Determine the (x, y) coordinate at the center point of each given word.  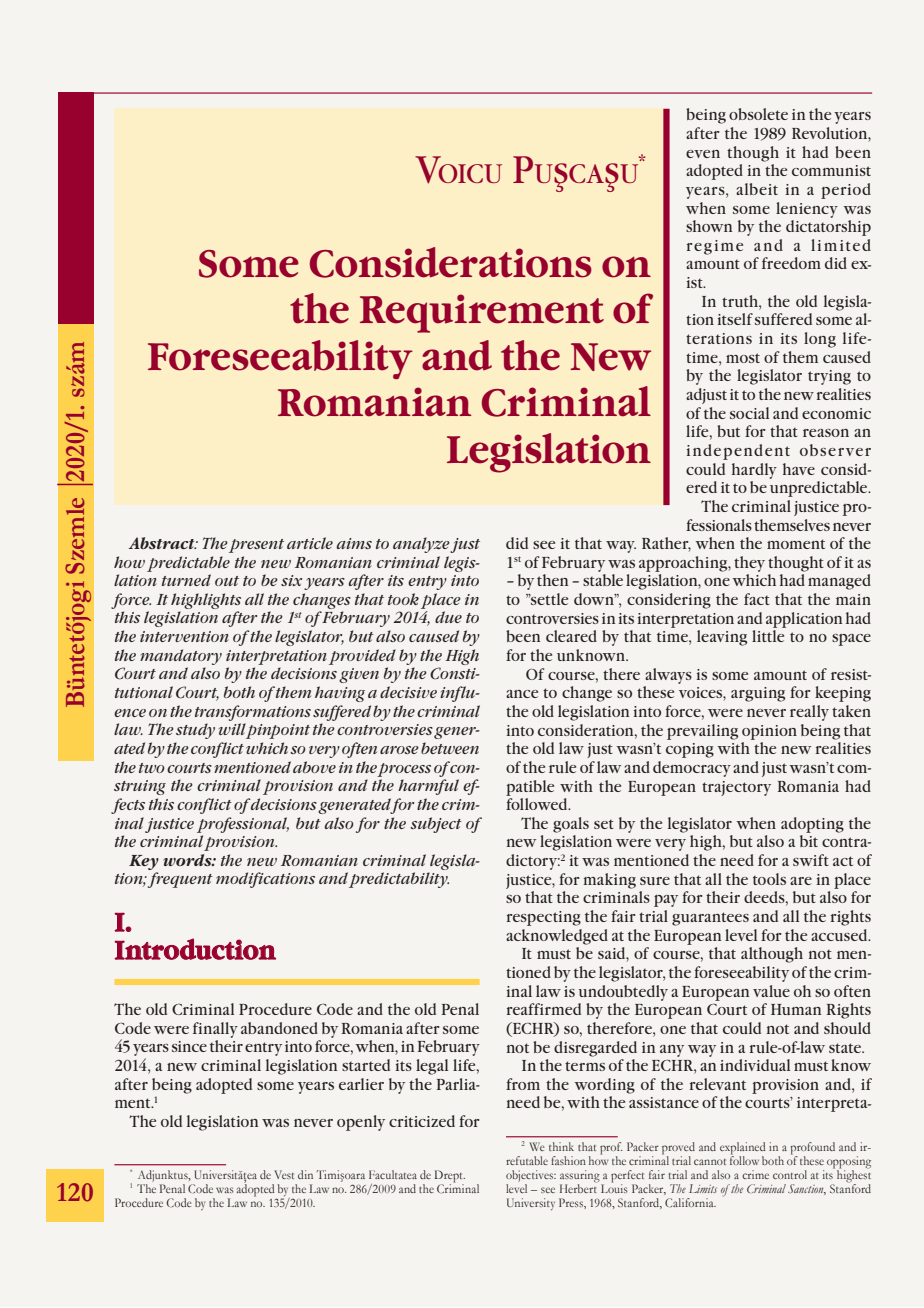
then (552, 580)
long (820, 340)
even (703, 154)
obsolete (758, 114)
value (771, 991)
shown (709, 226)
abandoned (279, 1028)
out (227, 581)
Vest (284, 1174)
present (256, 546)
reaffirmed (544, 1009)
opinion (769, 732)
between (450, 748)
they (749, 564)
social (749, 413)
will (232, 729)
